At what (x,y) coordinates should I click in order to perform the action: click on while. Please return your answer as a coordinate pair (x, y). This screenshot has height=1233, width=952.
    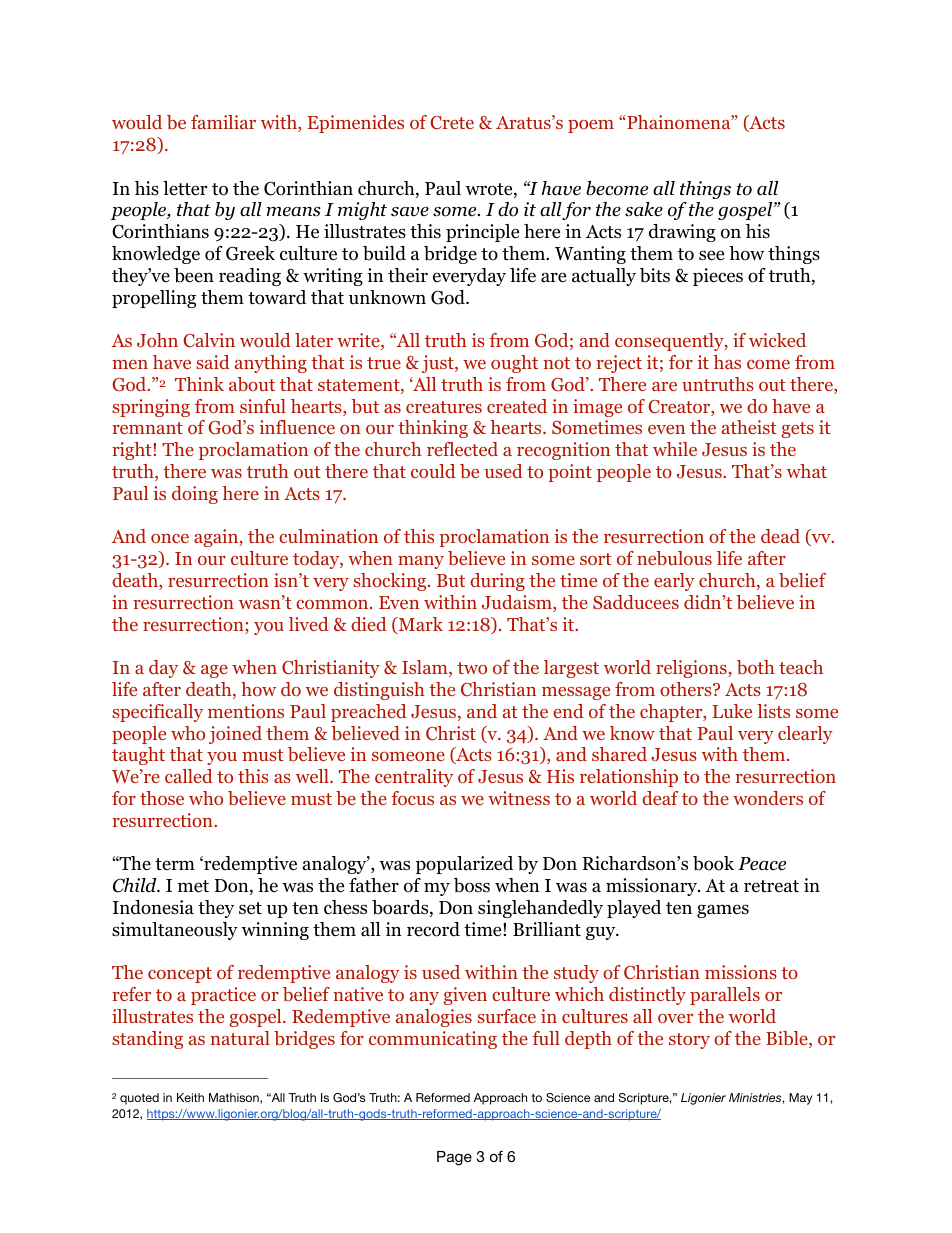
    Looking at the image, I should click on (675, 449).
